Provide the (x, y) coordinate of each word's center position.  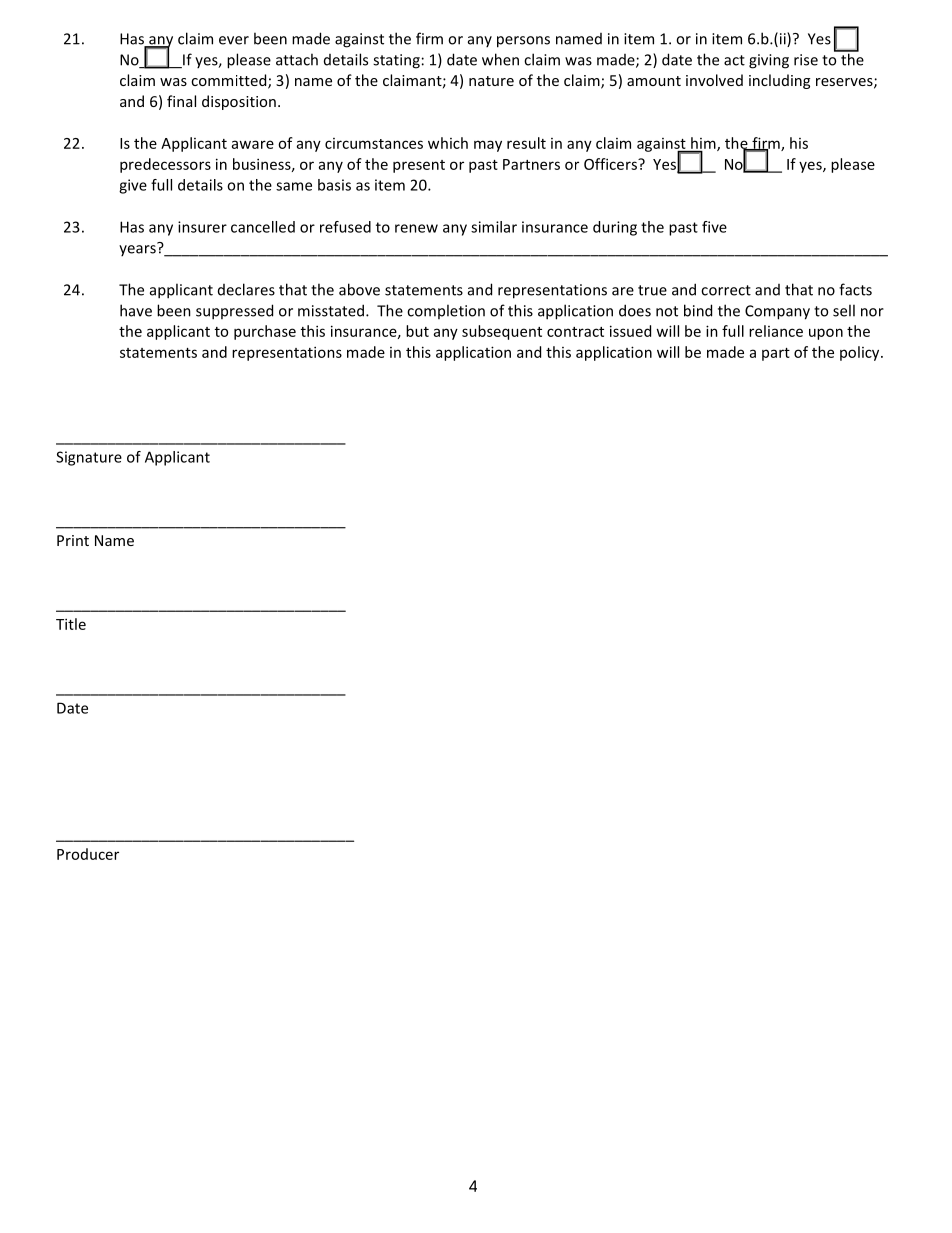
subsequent (502, 332)
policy (861, 353)
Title (71, 624)
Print (73, 540)
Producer (88, 854)
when (500, 59)
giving (769, 61)
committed (230, 81)
